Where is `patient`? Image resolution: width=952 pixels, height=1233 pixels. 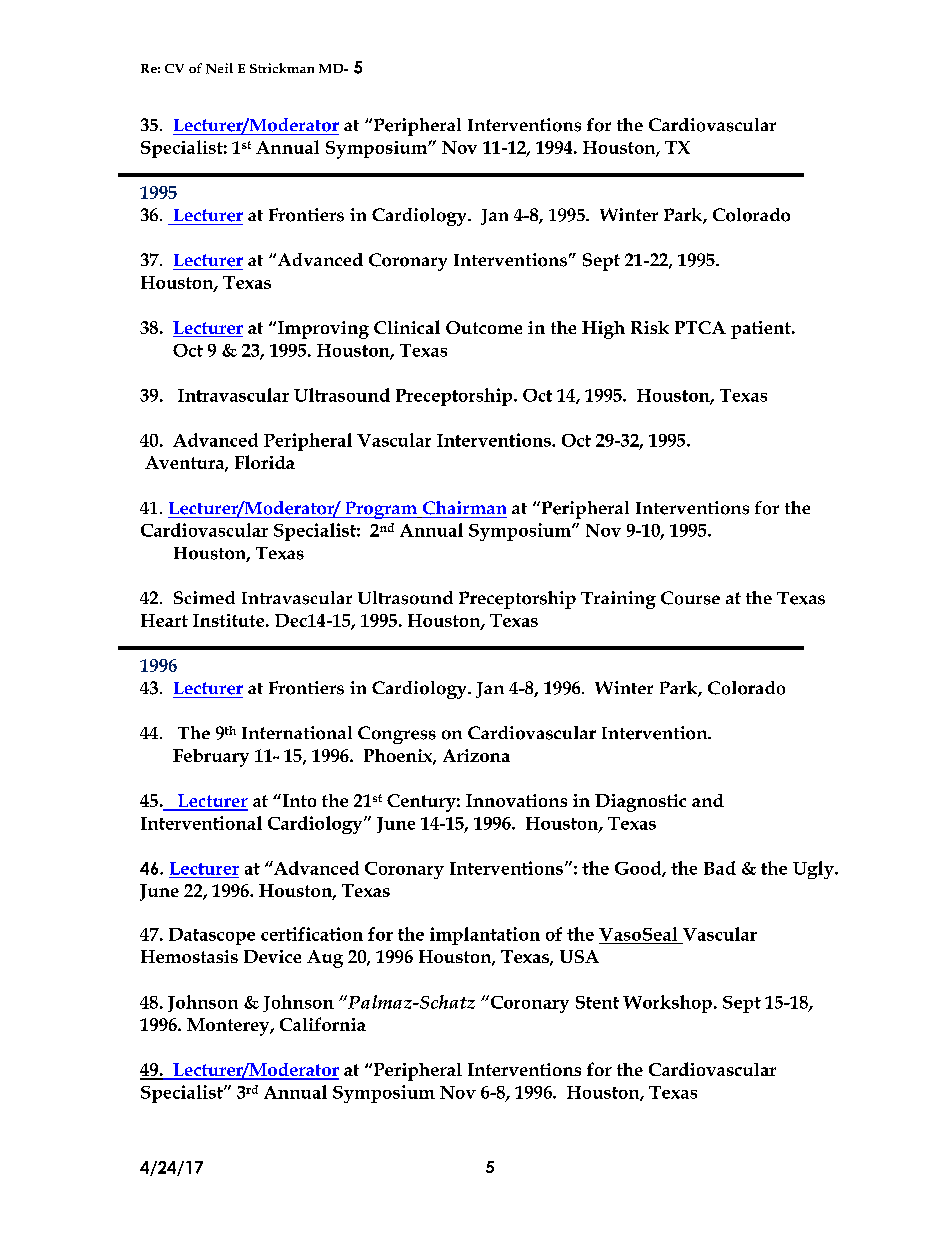
patient is located at coordinates (762, 330).
